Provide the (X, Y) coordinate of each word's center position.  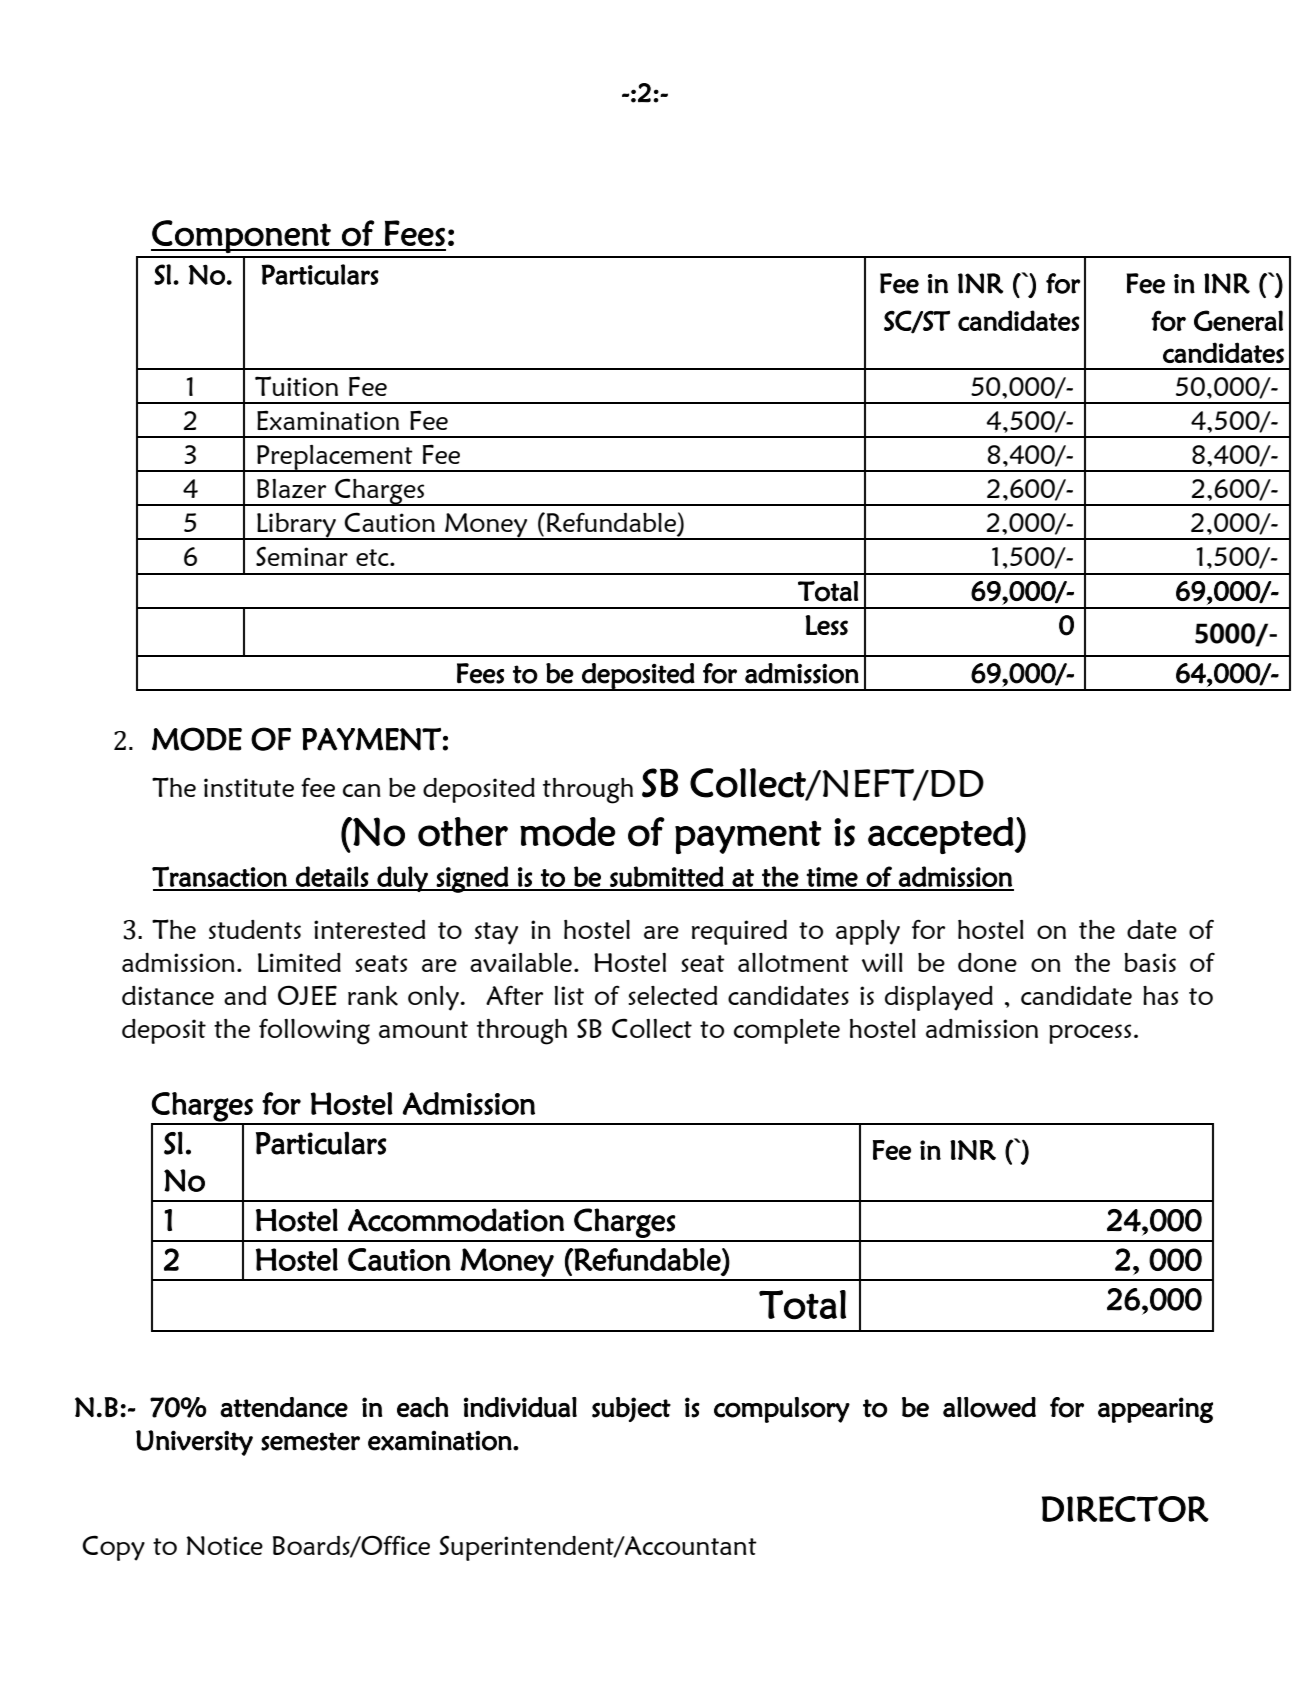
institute (249, 787)
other (463, 832)
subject (631, 1409)
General (1238, 320)
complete (787, 1031)
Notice (224, 1545)
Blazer (291, 488)
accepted (941, 835)
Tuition (296, 386)
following (314, 1032)
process (1090, 1034)
